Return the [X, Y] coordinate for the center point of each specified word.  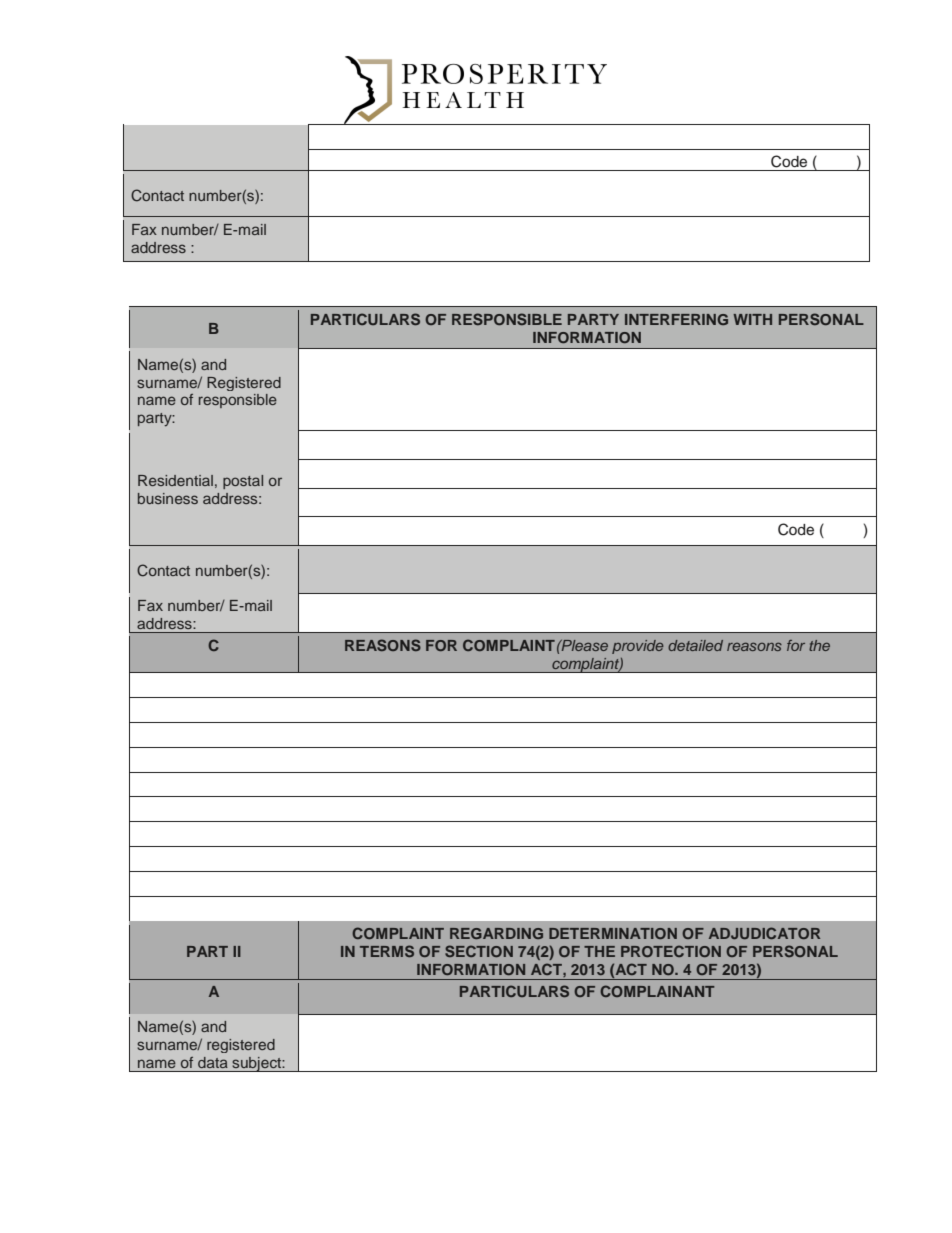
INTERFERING [676, 319]
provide [638, 647]
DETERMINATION [613, 933]
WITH [752, 319]
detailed [695, 645]
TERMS [387, 951]
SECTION [479, 951]
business [168, 498]
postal [243, 482]
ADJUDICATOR [764, 933]
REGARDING [496, 933]
